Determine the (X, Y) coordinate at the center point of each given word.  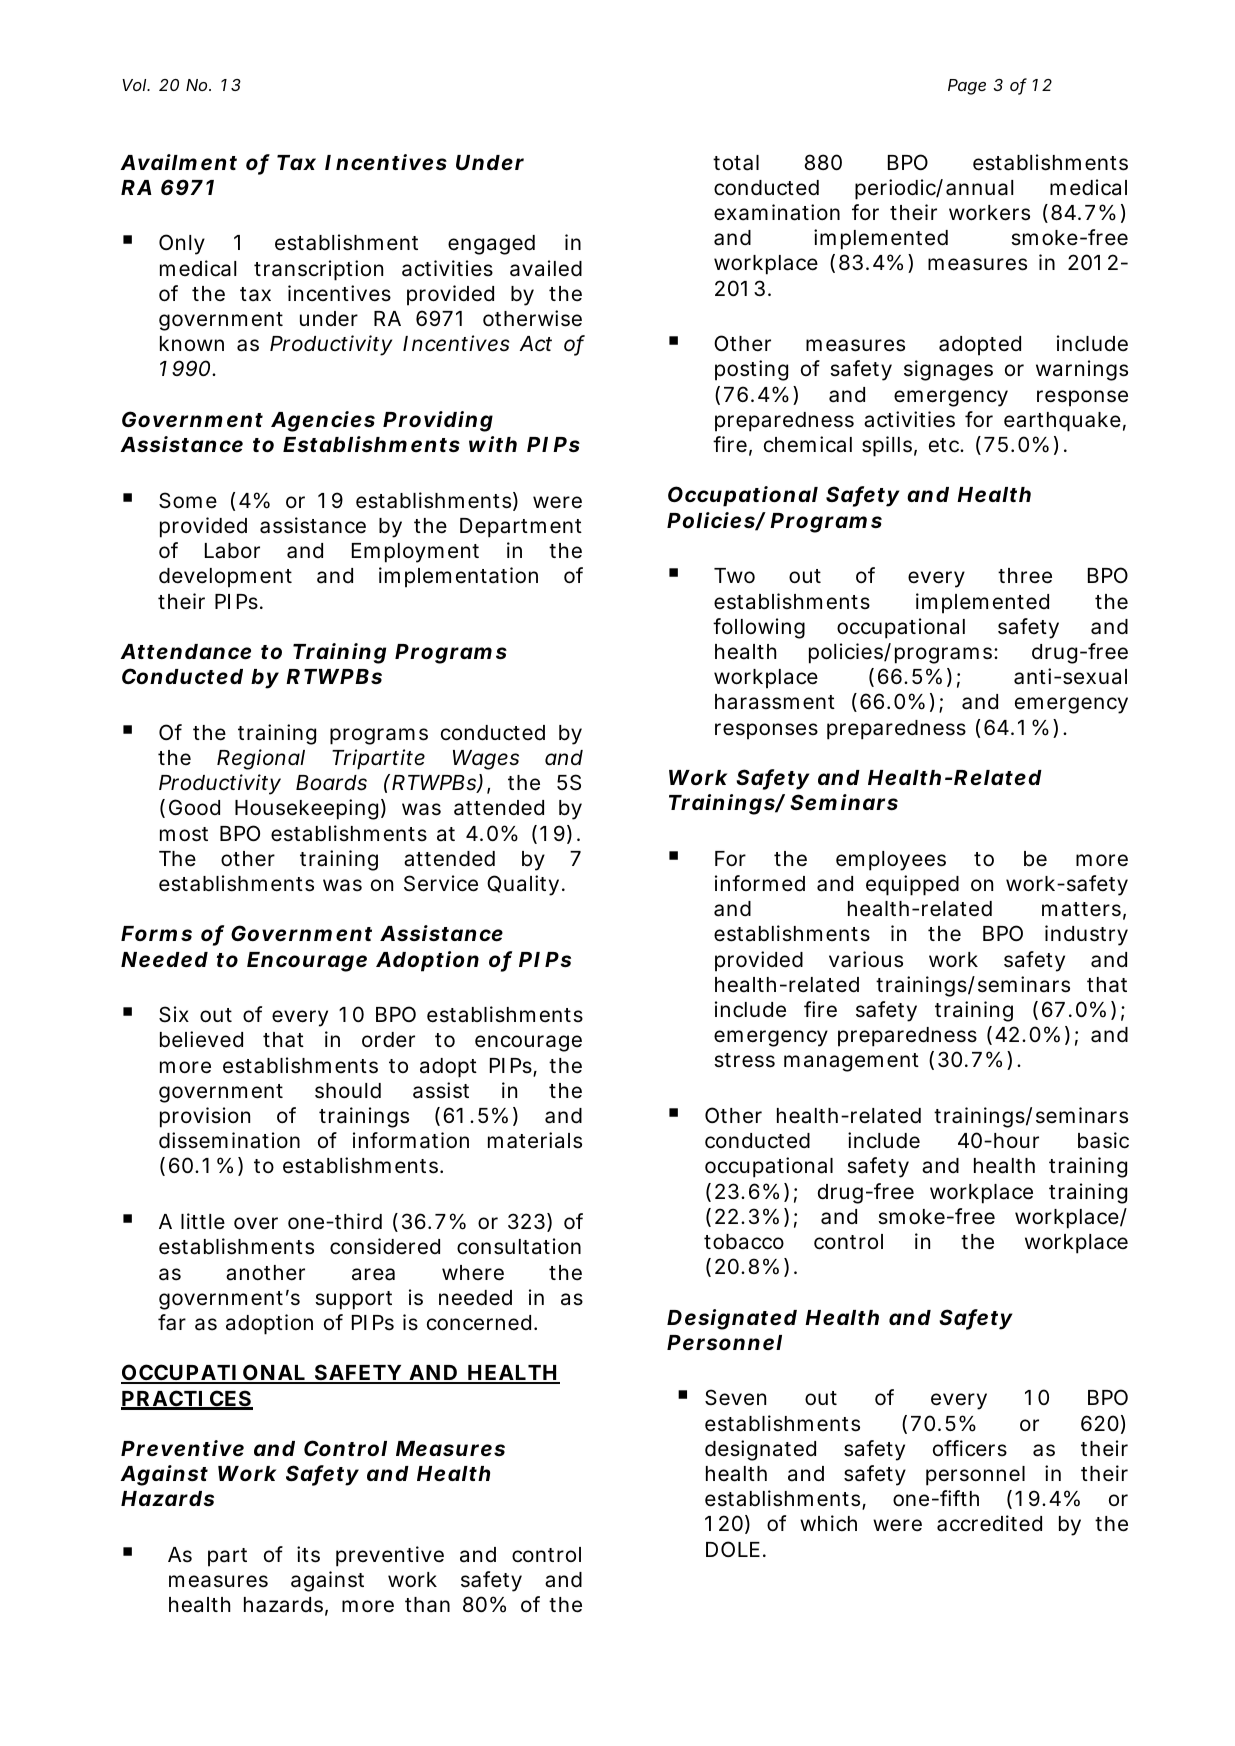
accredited (989, 1523)
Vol (135, 85)
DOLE (733, 1549)
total (736, 163)
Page (967, 87)
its (308, 1554)
